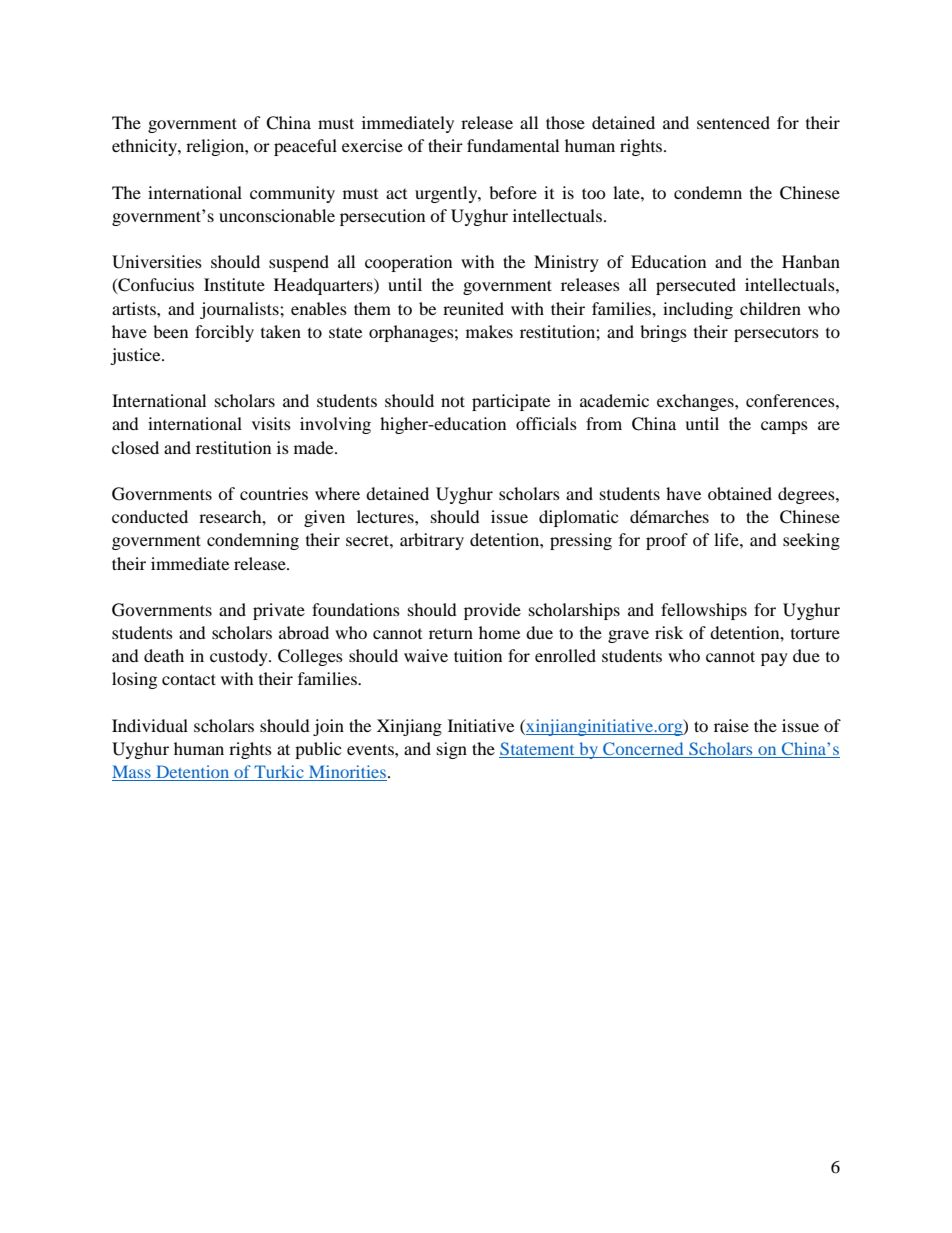 The image size is (952, 1233). Describe the element at coordinates (513, 145) in the document. I see `fundamental` at that location.
